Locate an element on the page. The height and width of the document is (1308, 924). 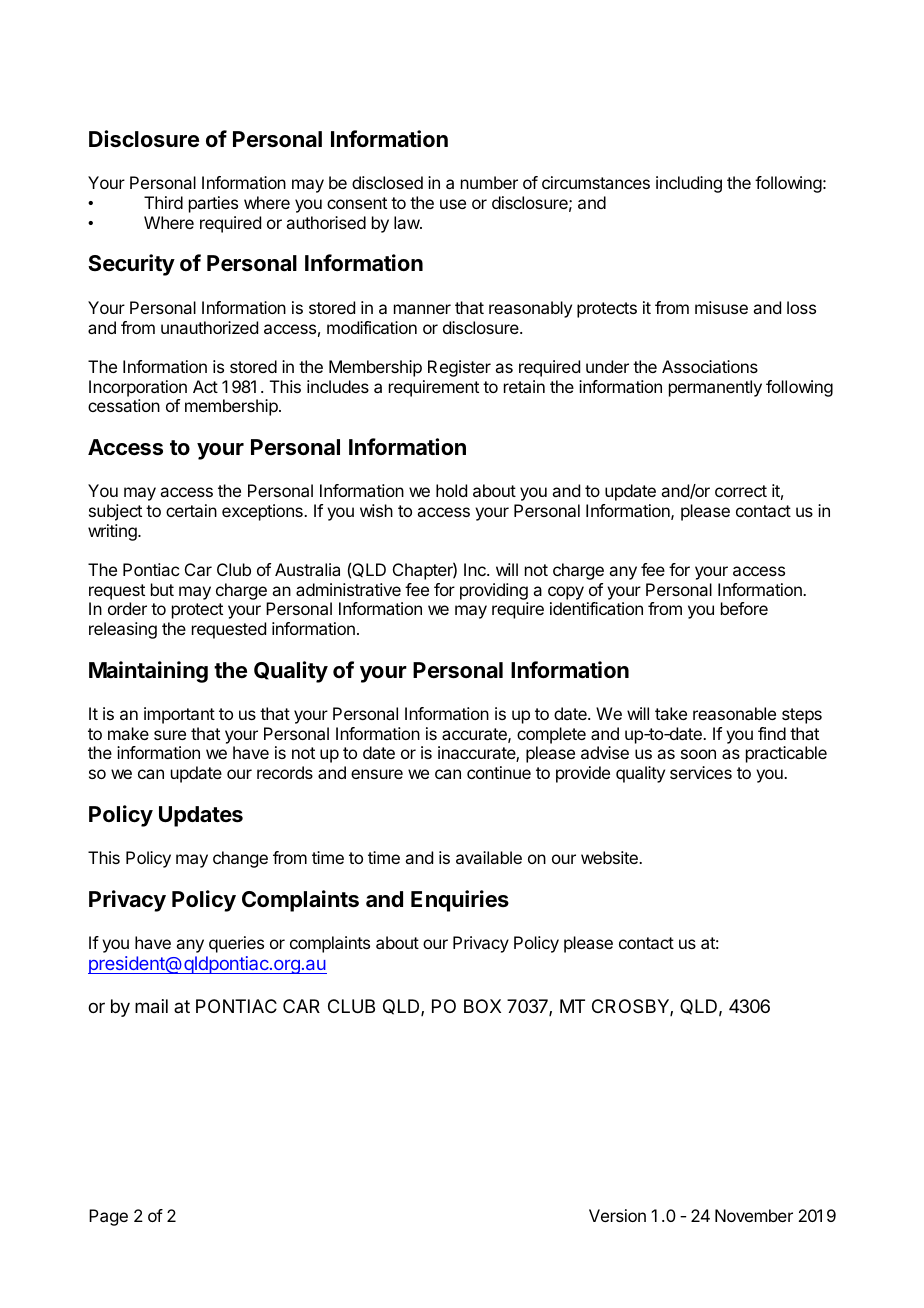
including is located at coordinates (689, 184).
